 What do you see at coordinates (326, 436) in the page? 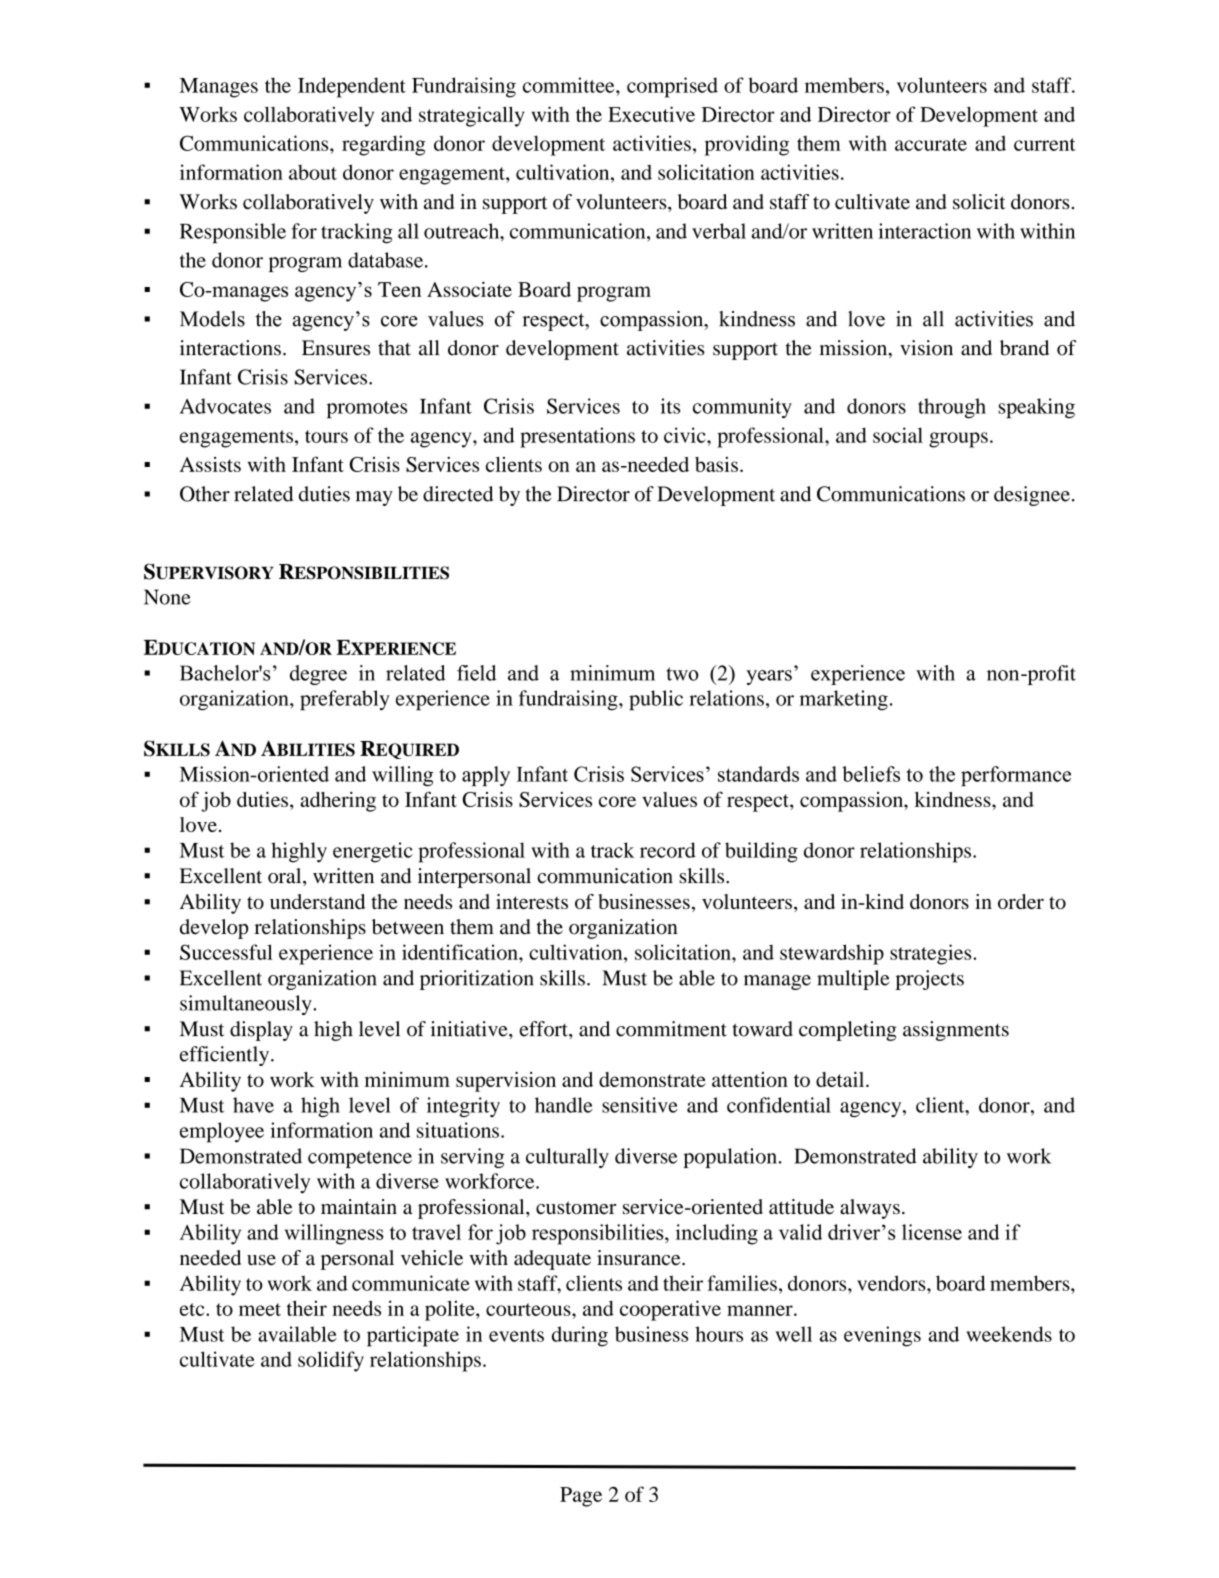
I see `tours` at bounding box center [326, 436].
